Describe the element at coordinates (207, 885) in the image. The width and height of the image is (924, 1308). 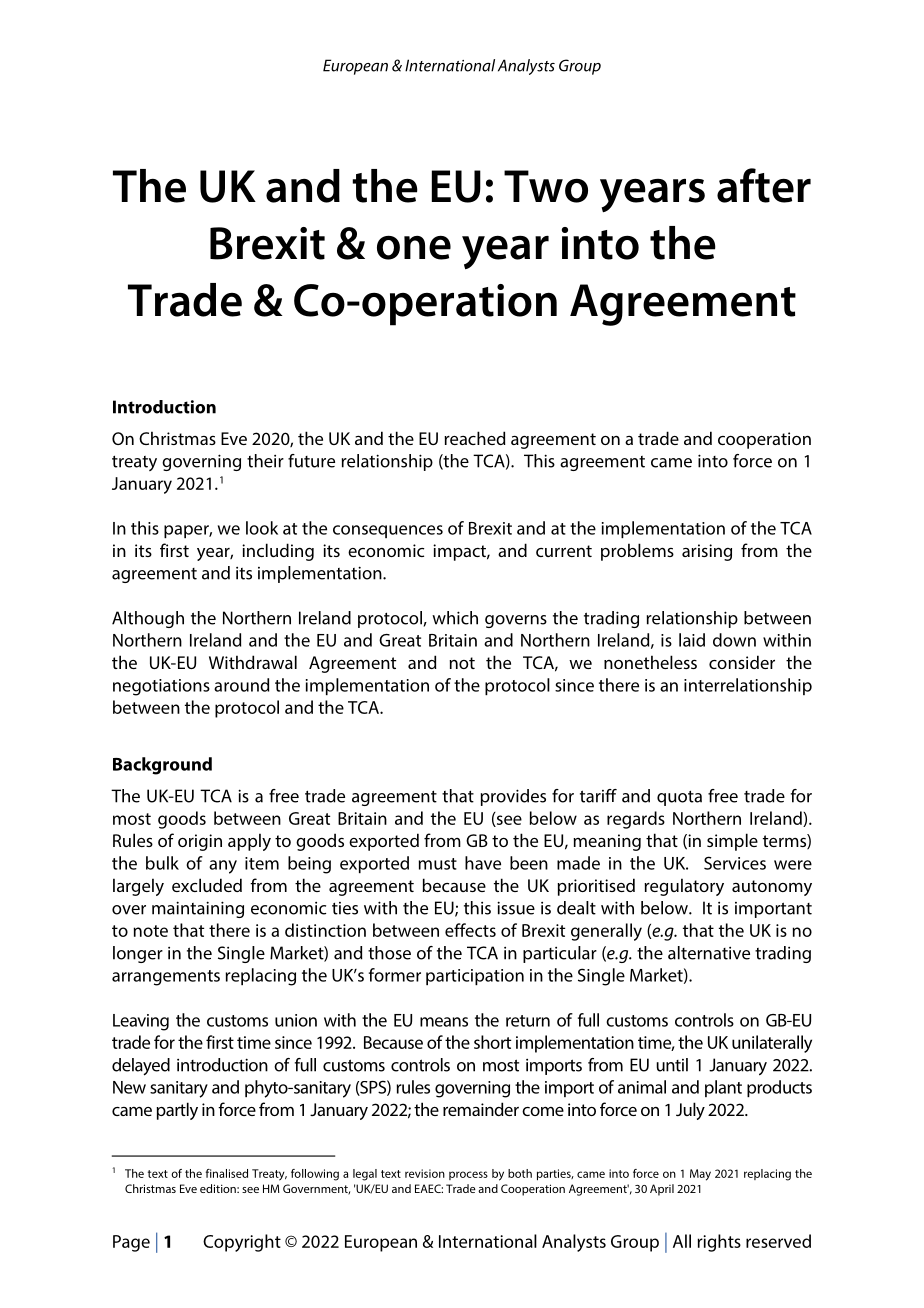
I see `excluded` at that location.
